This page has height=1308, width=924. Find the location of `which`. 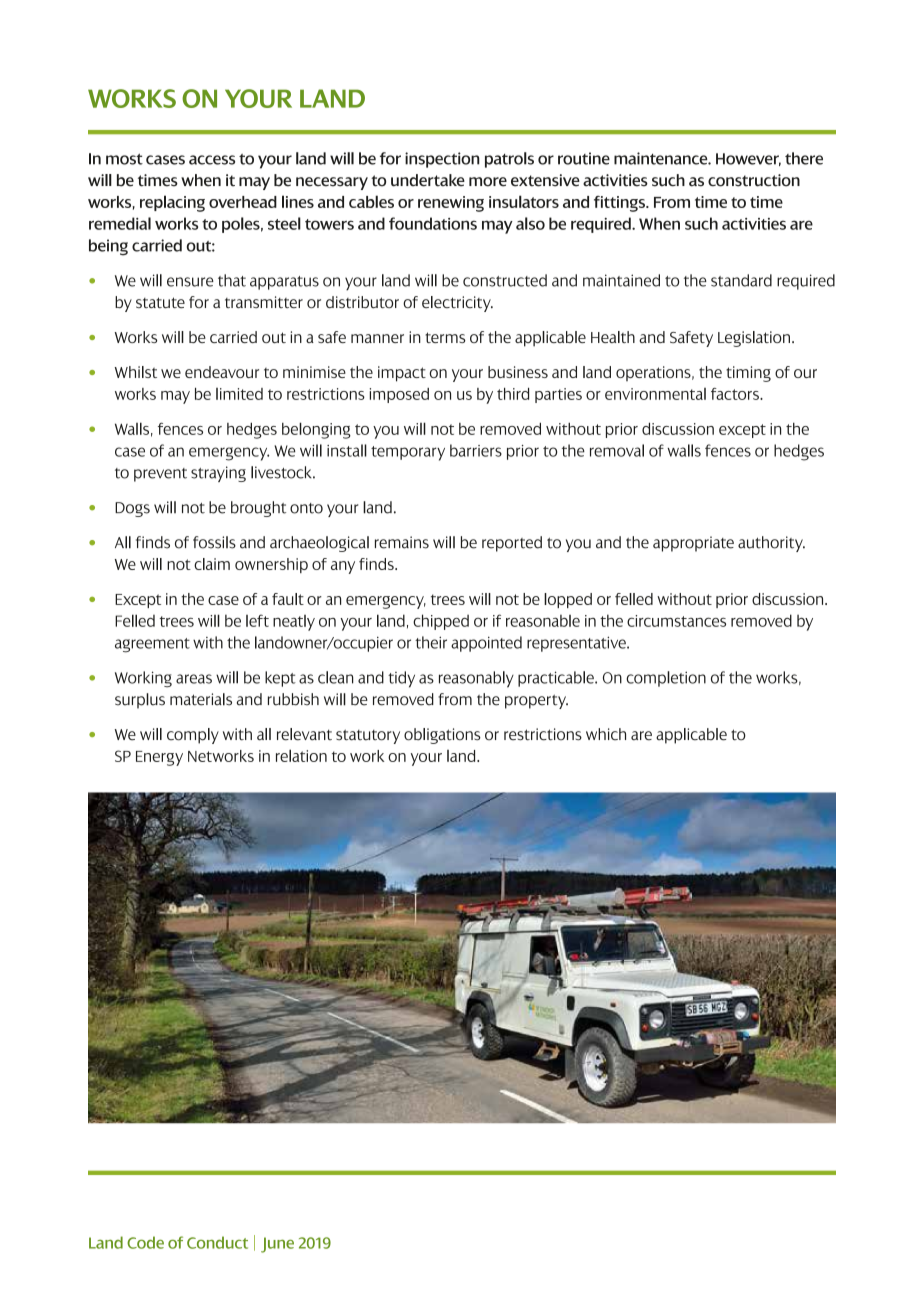

which is located at coordinates (606, 734).
